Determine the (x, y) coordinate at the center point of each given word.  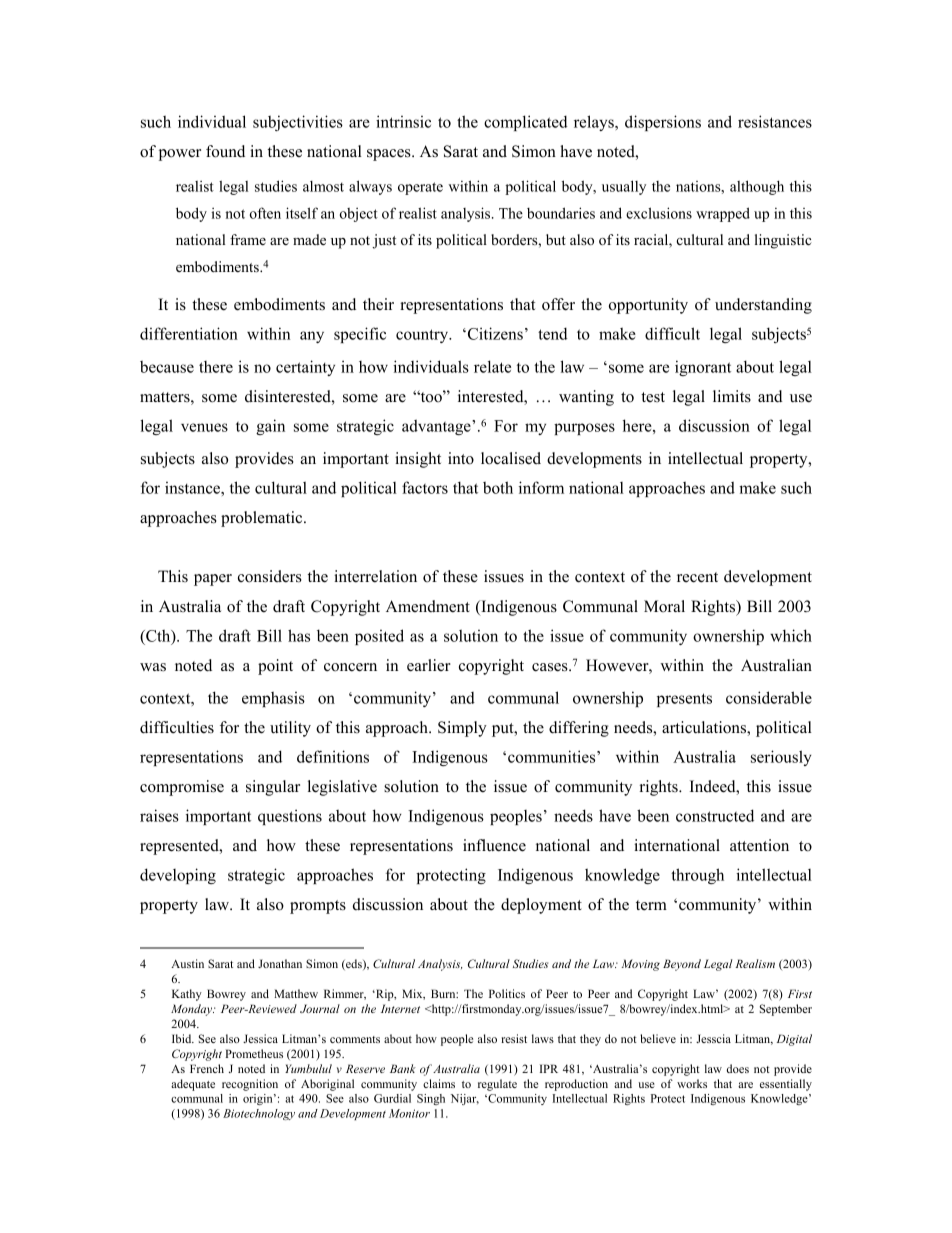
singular (273, 788)
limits (732, 396)
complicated (526, 123)
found (225, 151)
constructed (715, 815)
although (757, 187)
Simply (462, 729)
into (461, 458)
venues (204, 427)
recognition (250, 1085)
